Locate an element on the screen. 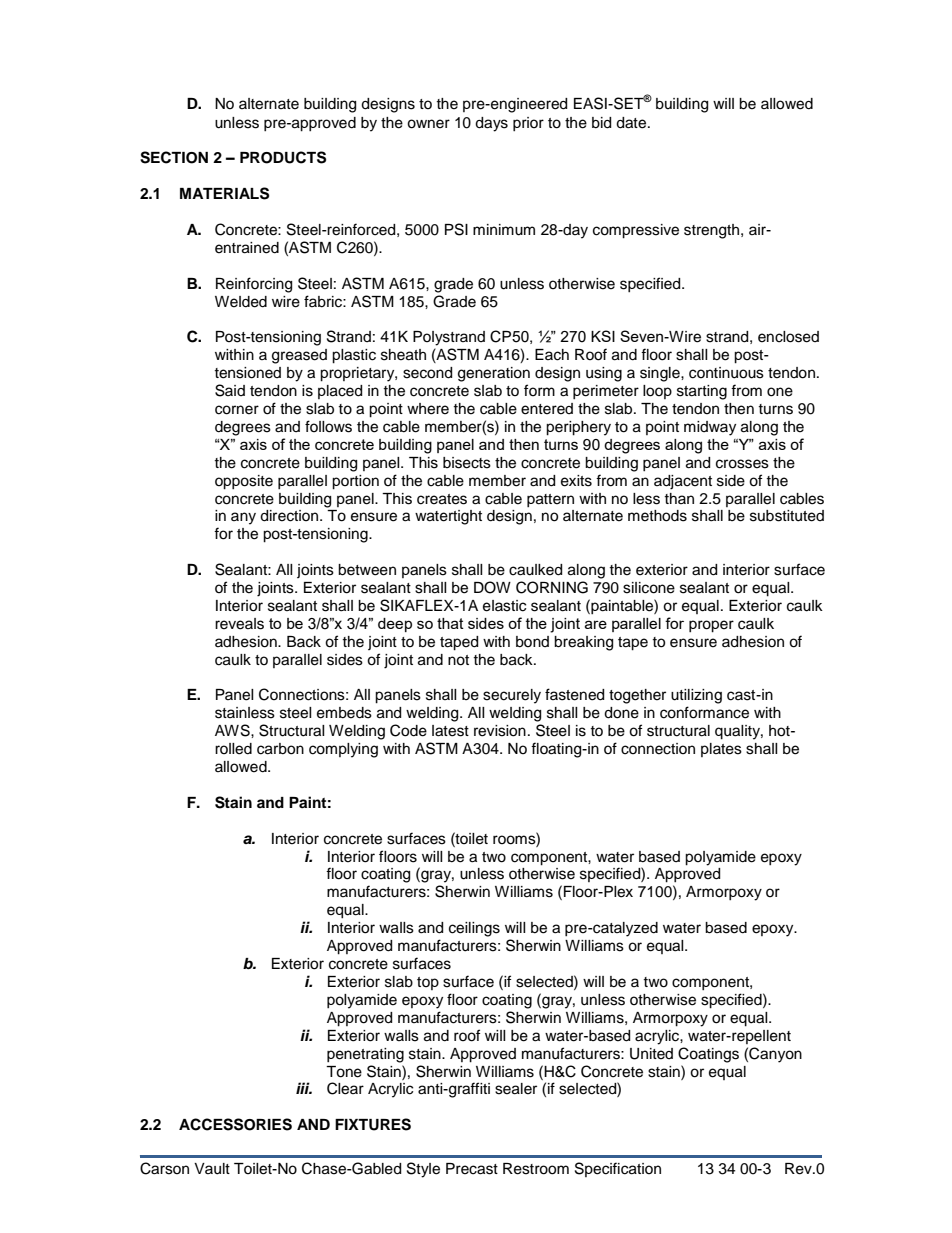  date is located at coordinates (632, 123).
